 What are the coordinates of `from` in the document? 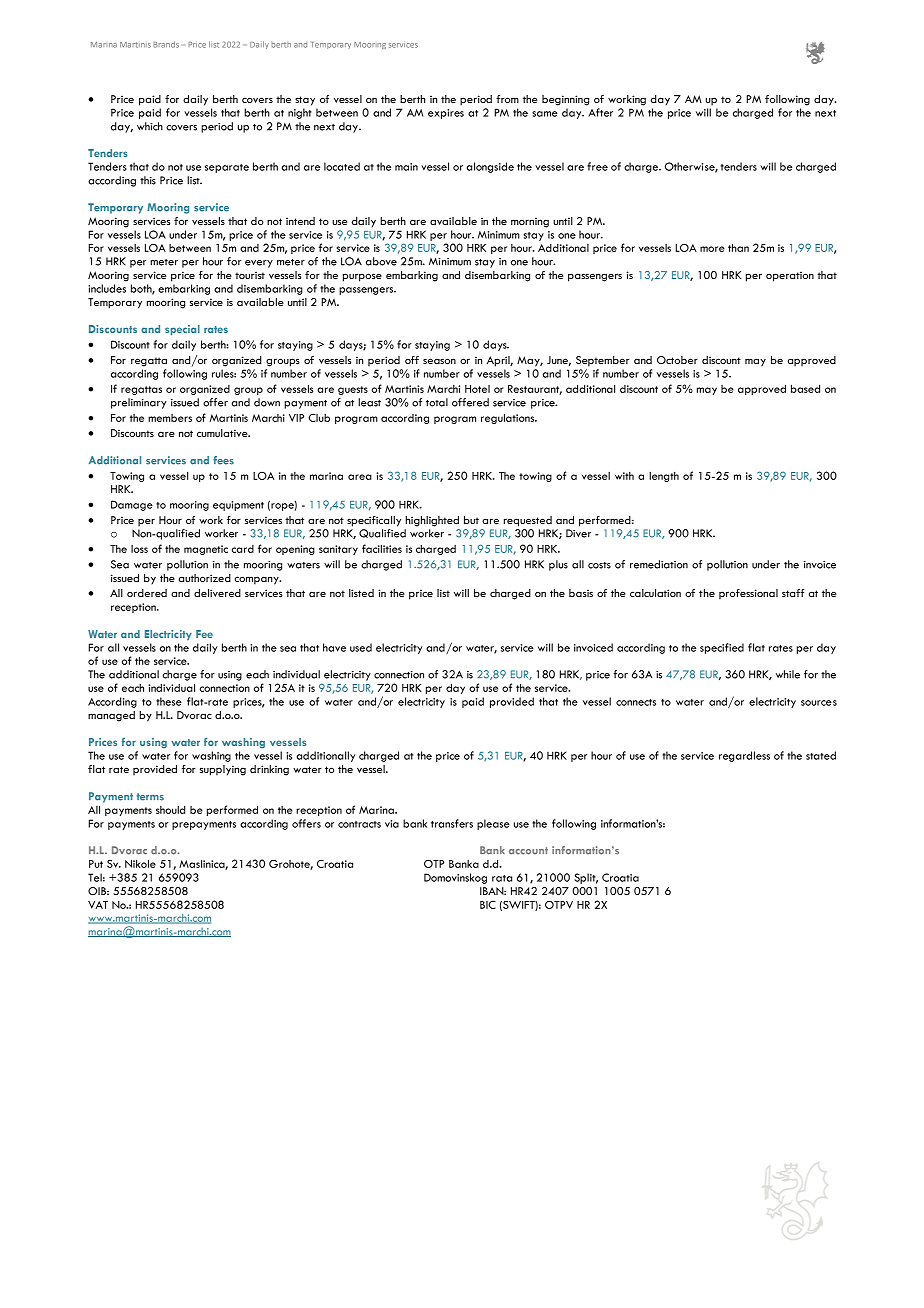 It's located at (507, 99).
